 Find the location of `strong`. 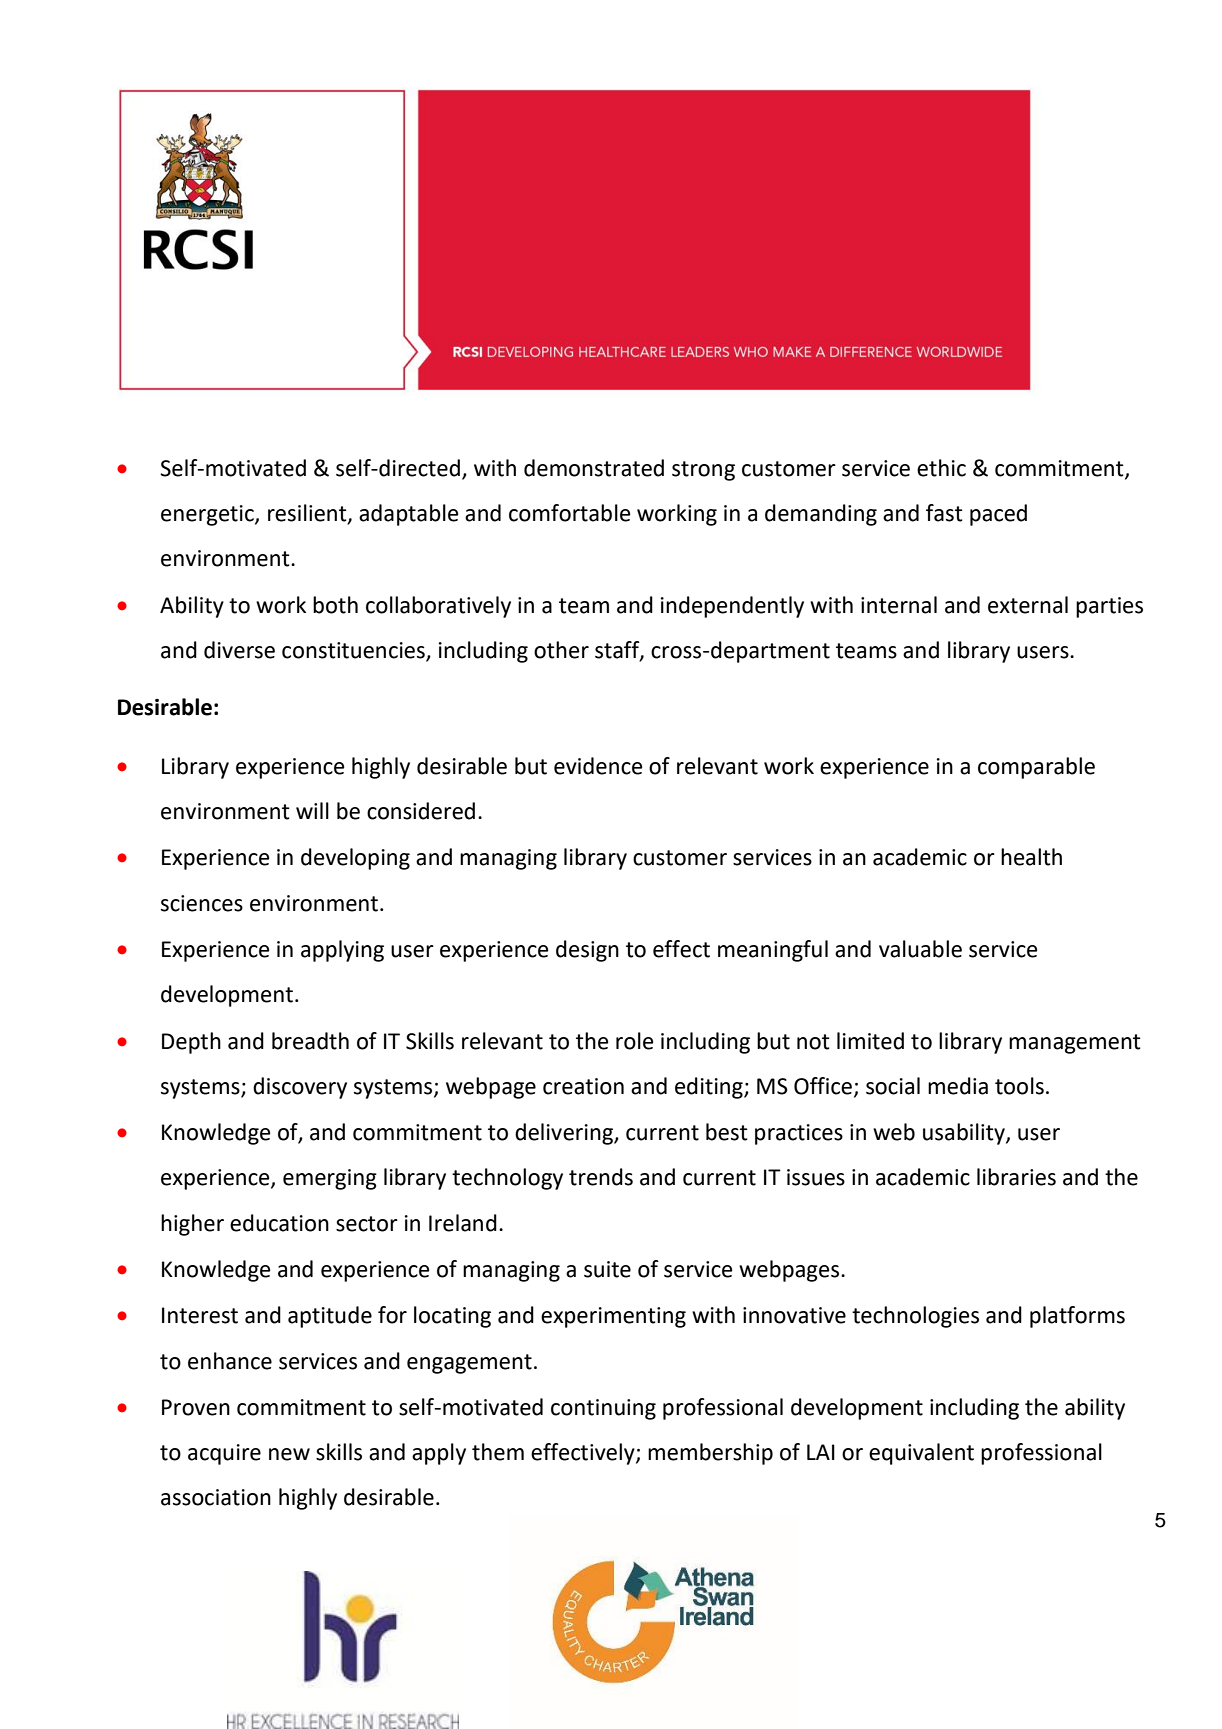

strong is located at coordinates (703, 471).
